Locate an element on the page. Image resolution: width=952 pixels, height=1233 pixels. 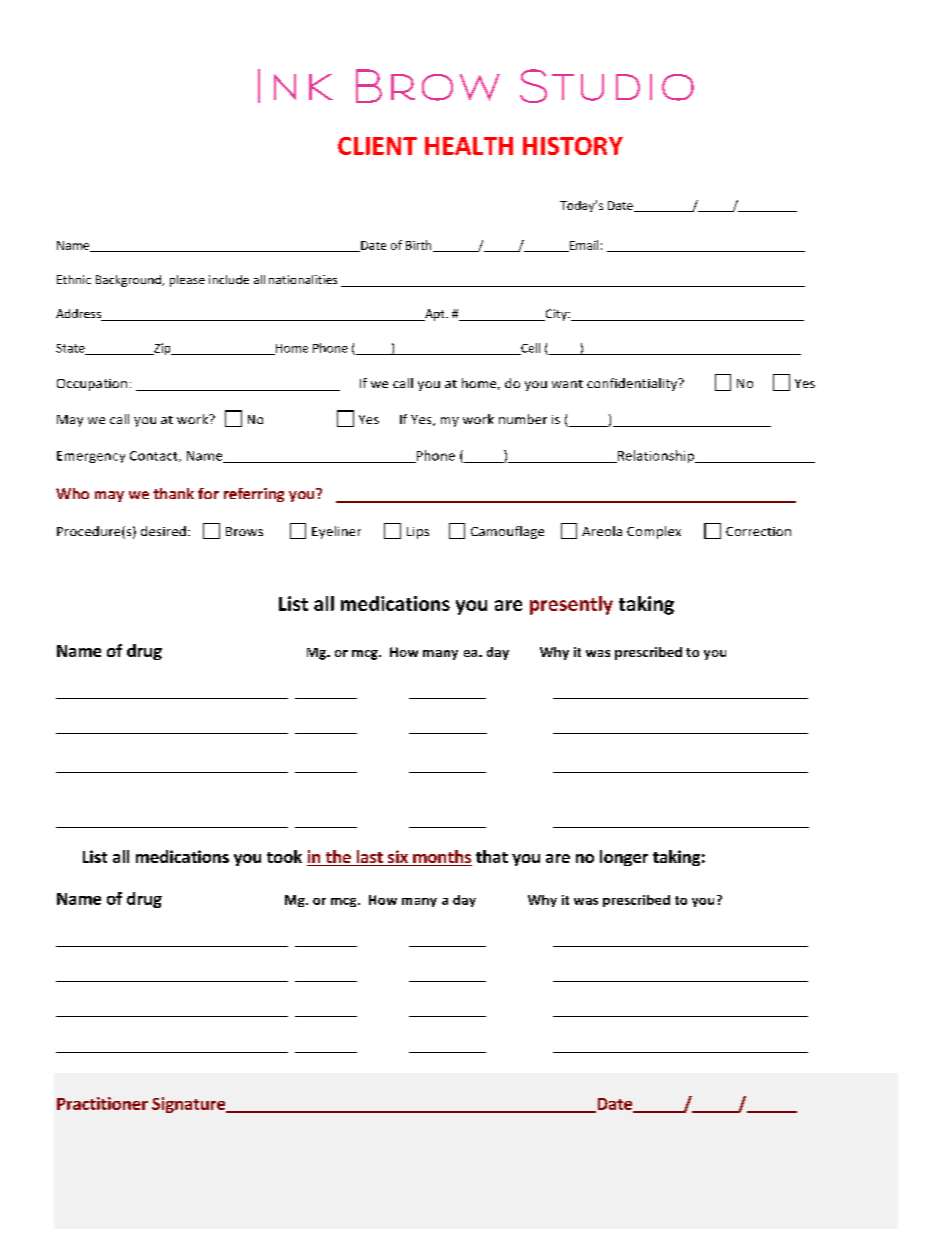
thank is located at coordinates (173, 493).
